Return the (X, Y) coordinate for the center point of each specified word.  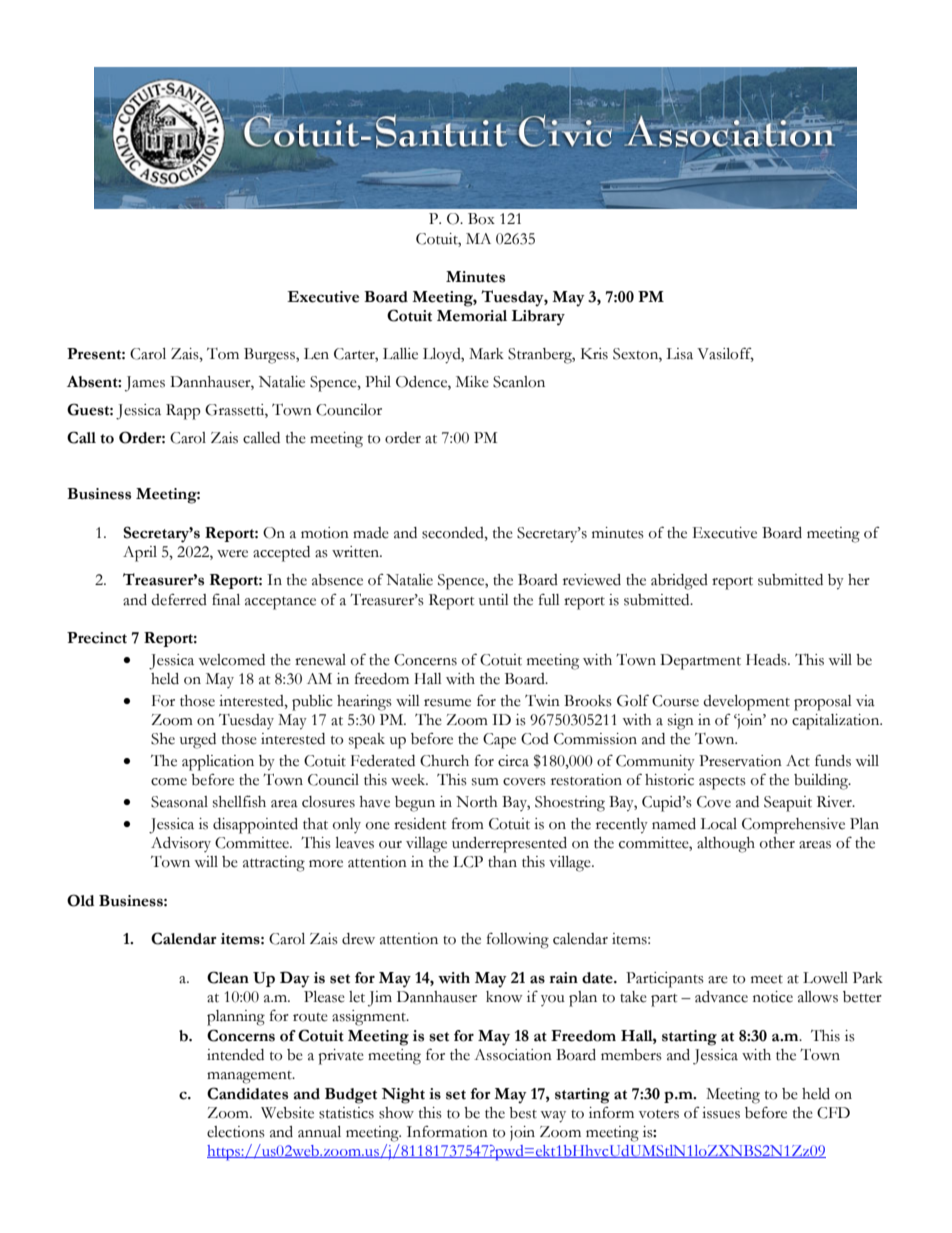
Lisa (679, 354)
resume (447, 703)
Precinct (97, 638)
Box (481, 219)
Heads (767, 660)
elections (236, 1132)
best (523, 1113)
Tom (223, 354)
